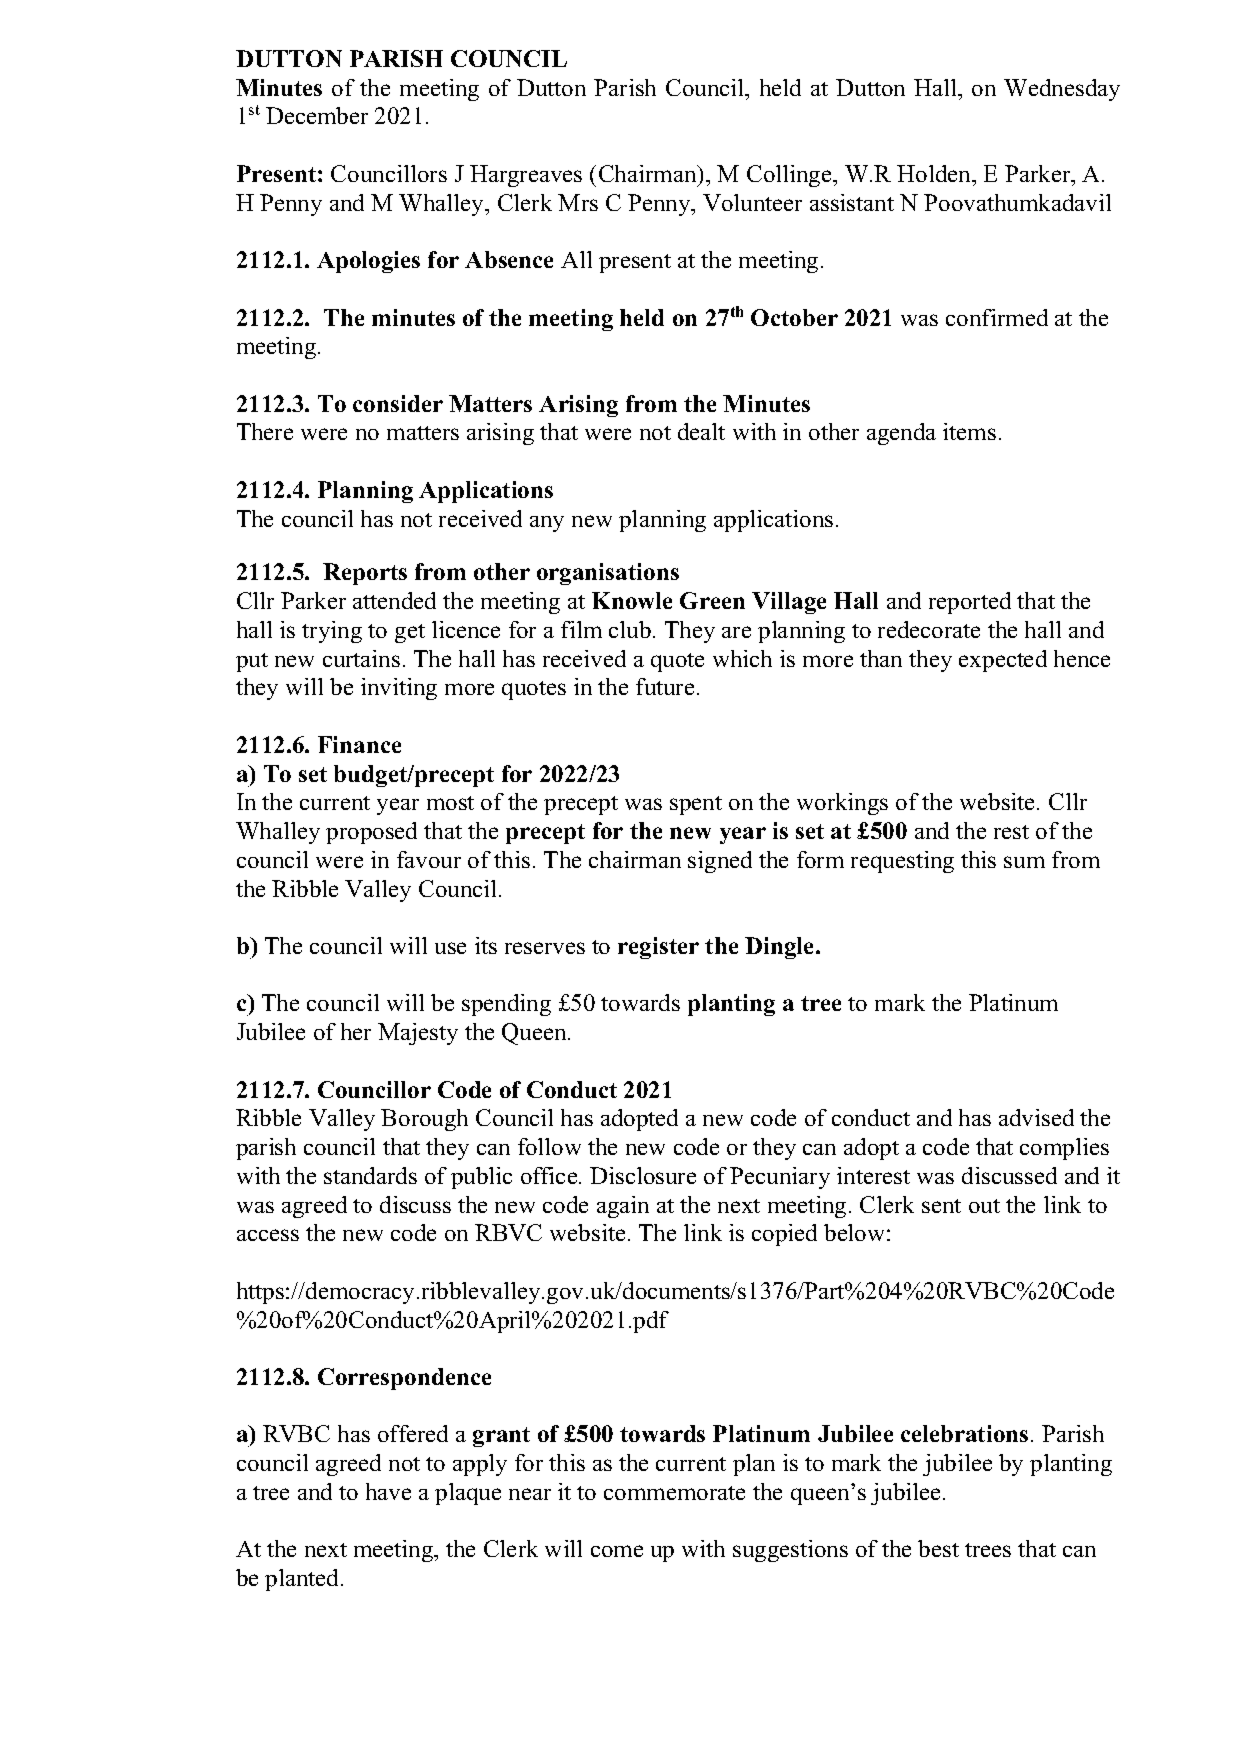  I want to click on have, so click(388, 1491).
